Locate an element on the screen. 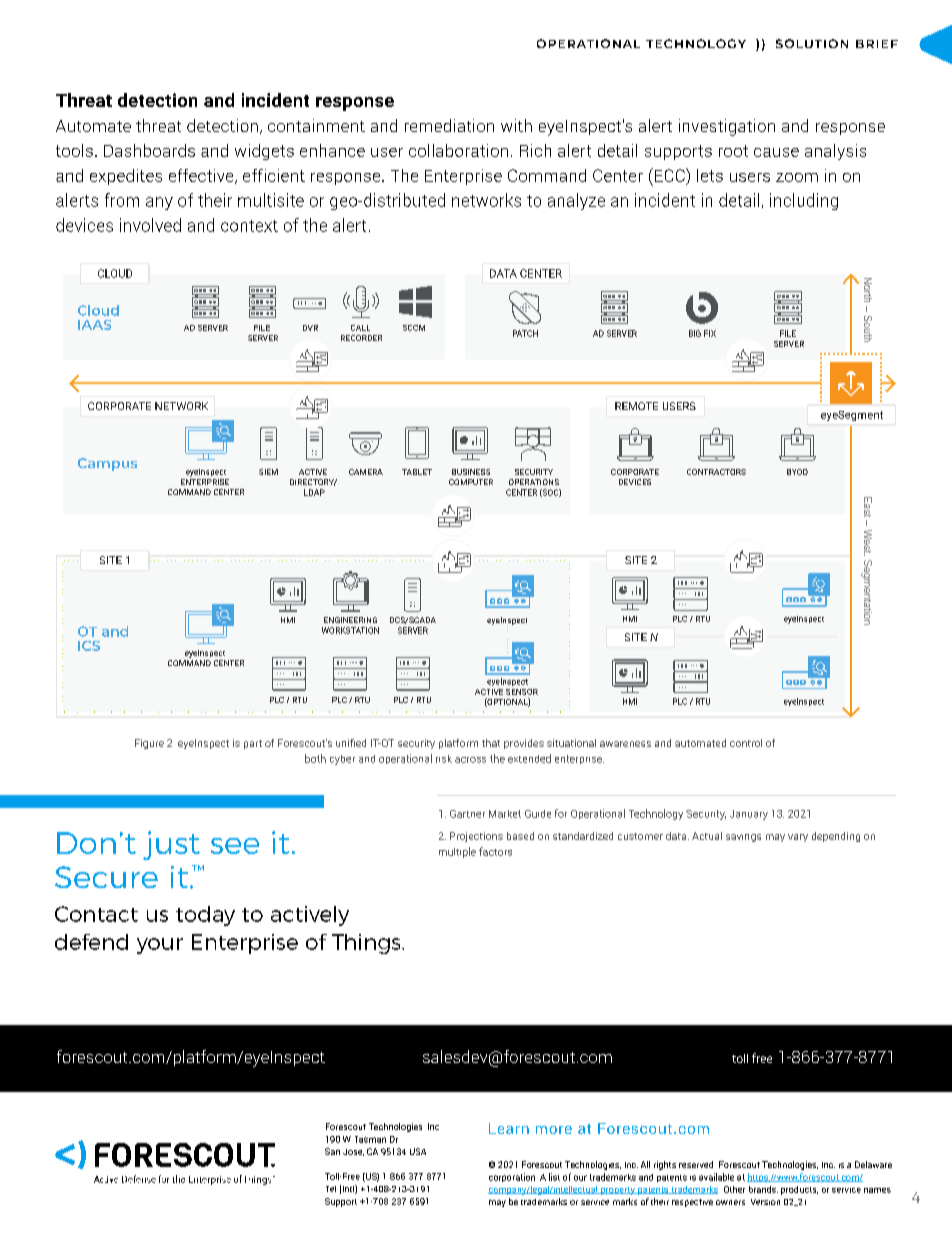 This screenshot has height=1233, width=952. Dashboards is located at coordinates (149, 150).
